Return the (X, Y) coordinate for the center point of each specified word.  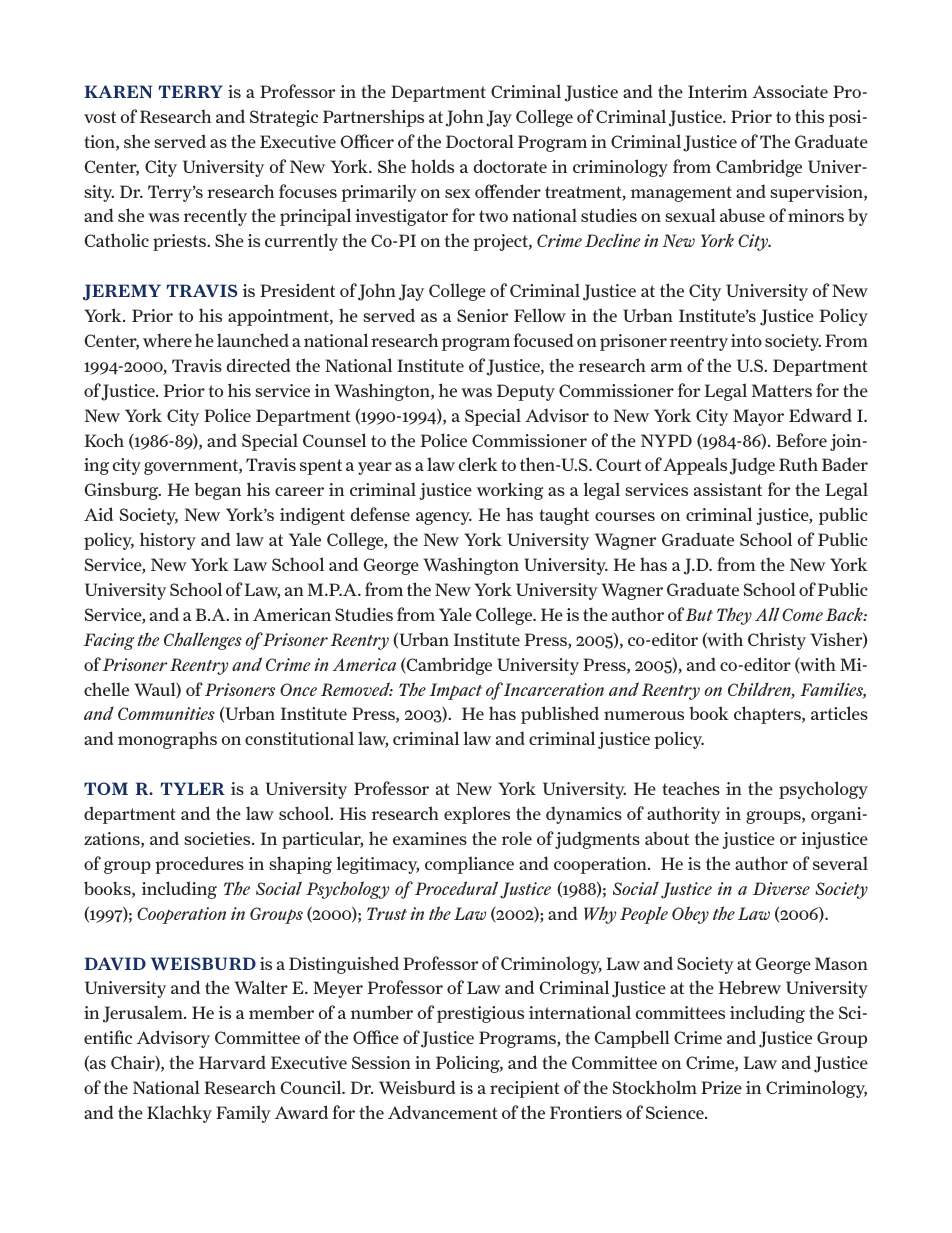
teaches (691, 788)
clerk (478, 464)
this (809, 116)
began (217, 491)
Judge (752, 466)
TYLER (192, 788)
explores (477, 815)
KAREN (118, 91)
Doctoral (480, 141)
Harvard (232, 1062)
